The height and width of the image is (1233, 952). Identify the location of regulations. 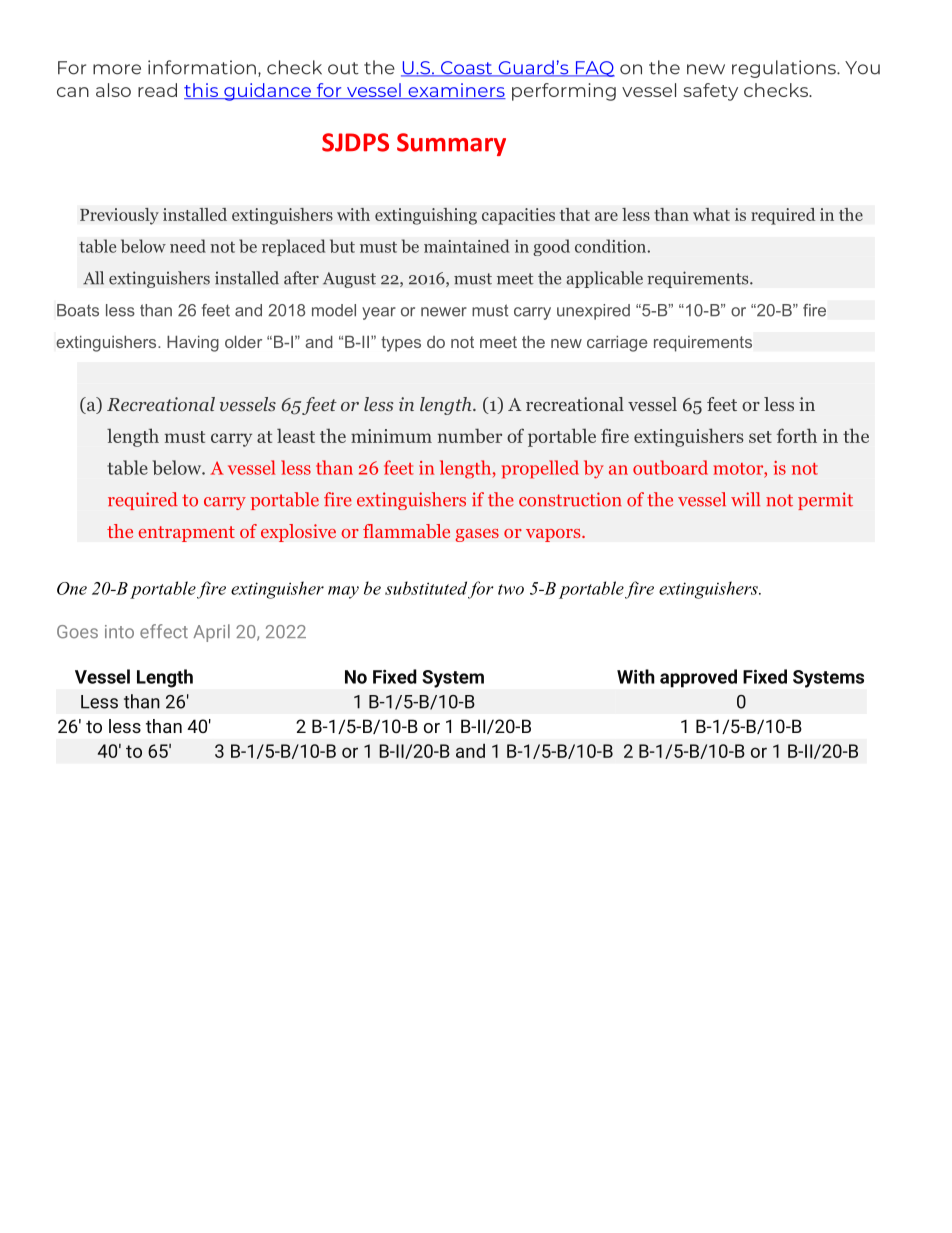
(785, 69).
